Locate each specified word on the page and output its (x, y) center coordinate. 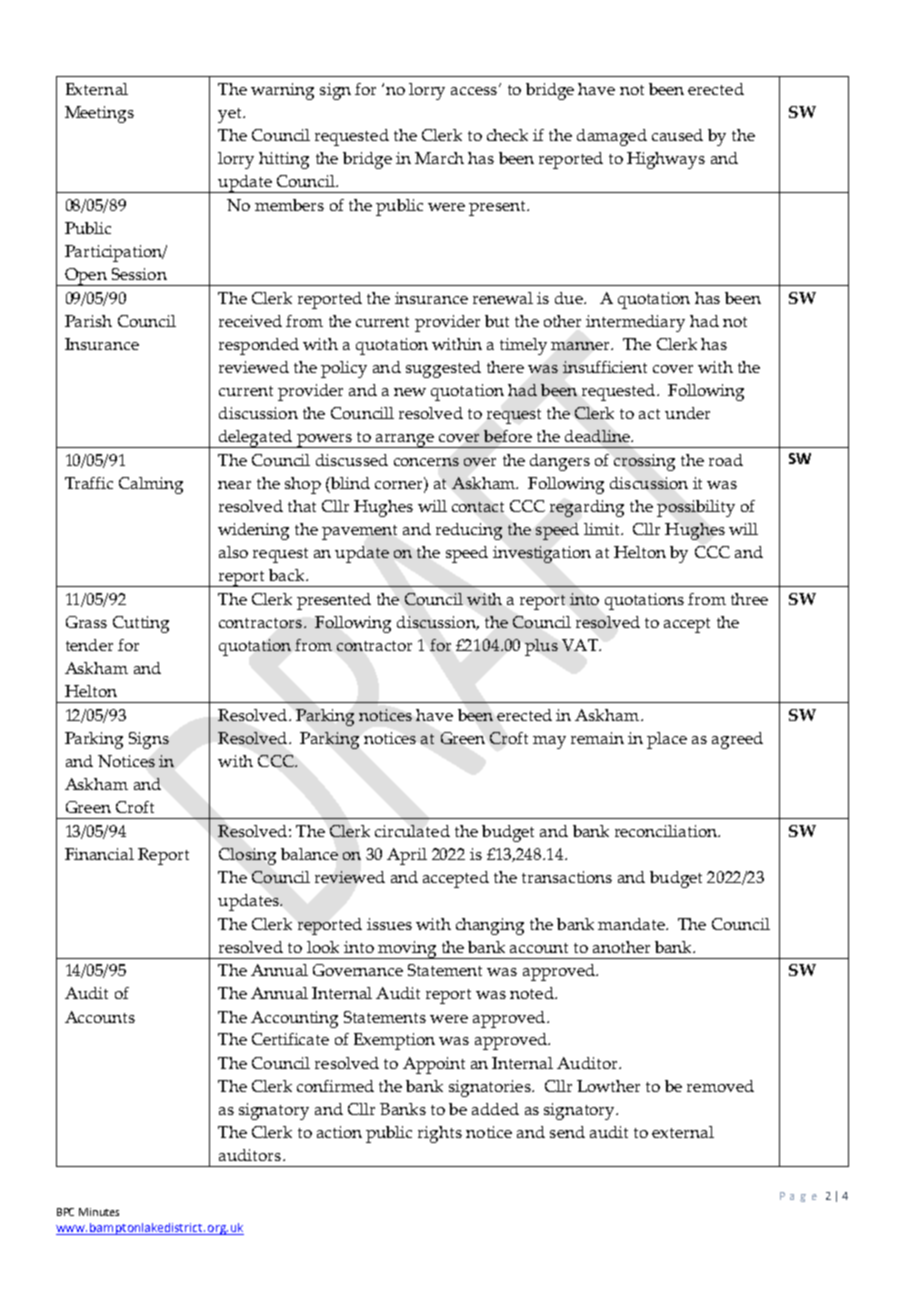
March (439, 158)
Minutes (99, 1212)
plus (541, 647)
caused (677, 135)
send (567, 1132)
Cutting (141, 624)
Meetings (99, 114)
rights (440, 1134)
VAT (581, 645)
